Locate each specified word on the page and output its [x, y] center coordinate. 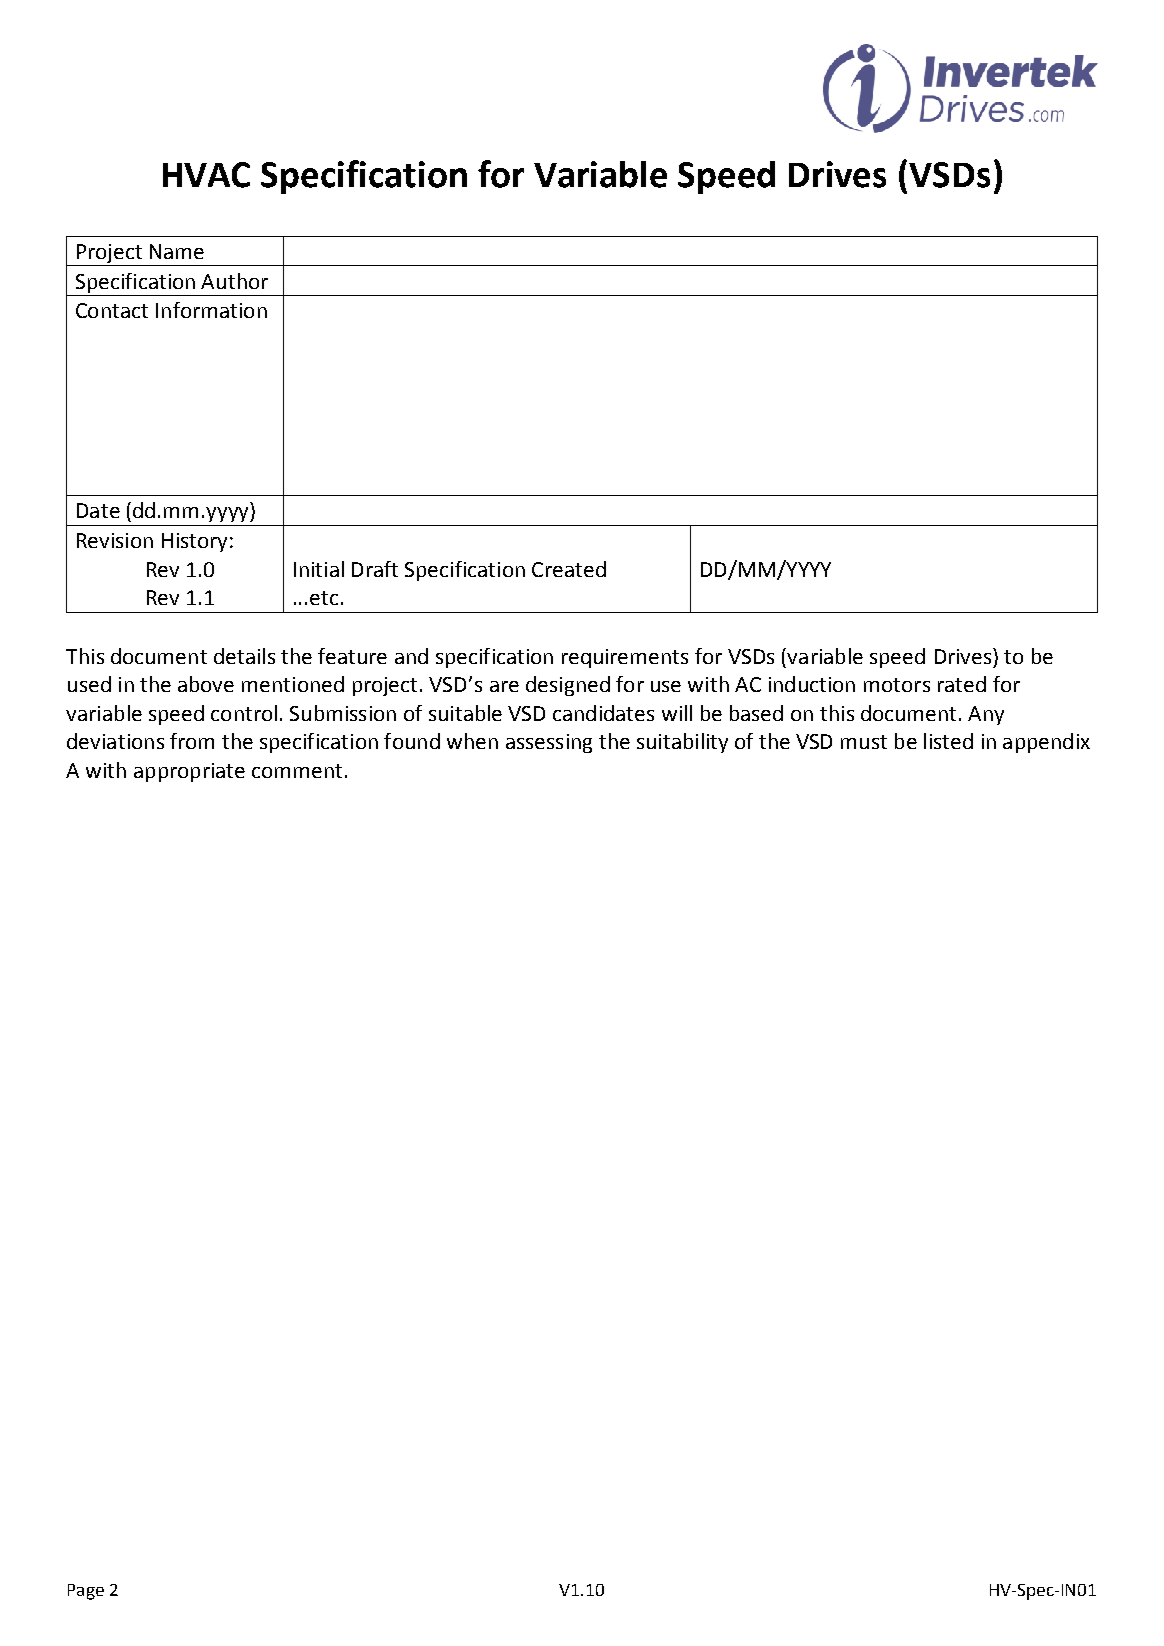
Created [569, 569]
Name [177, 251]
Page [86, 1592]
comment [297, 771]
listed [948, 741]
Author [234, 281]
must [864, 742]
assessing [549, 743]
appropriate [189, 772]
